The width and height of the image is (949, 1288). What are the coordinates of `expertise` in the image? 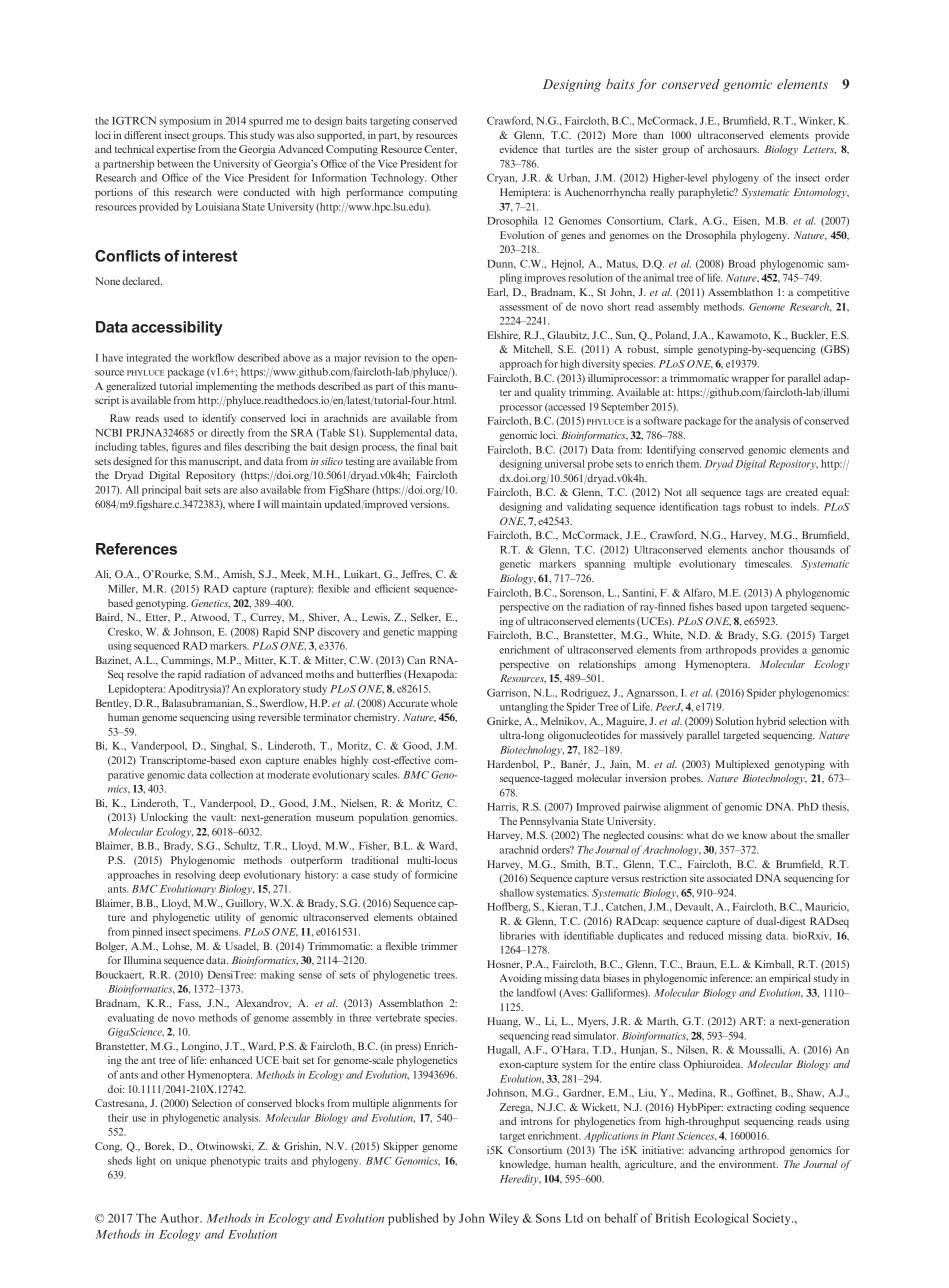 It's located at (176, 150).
